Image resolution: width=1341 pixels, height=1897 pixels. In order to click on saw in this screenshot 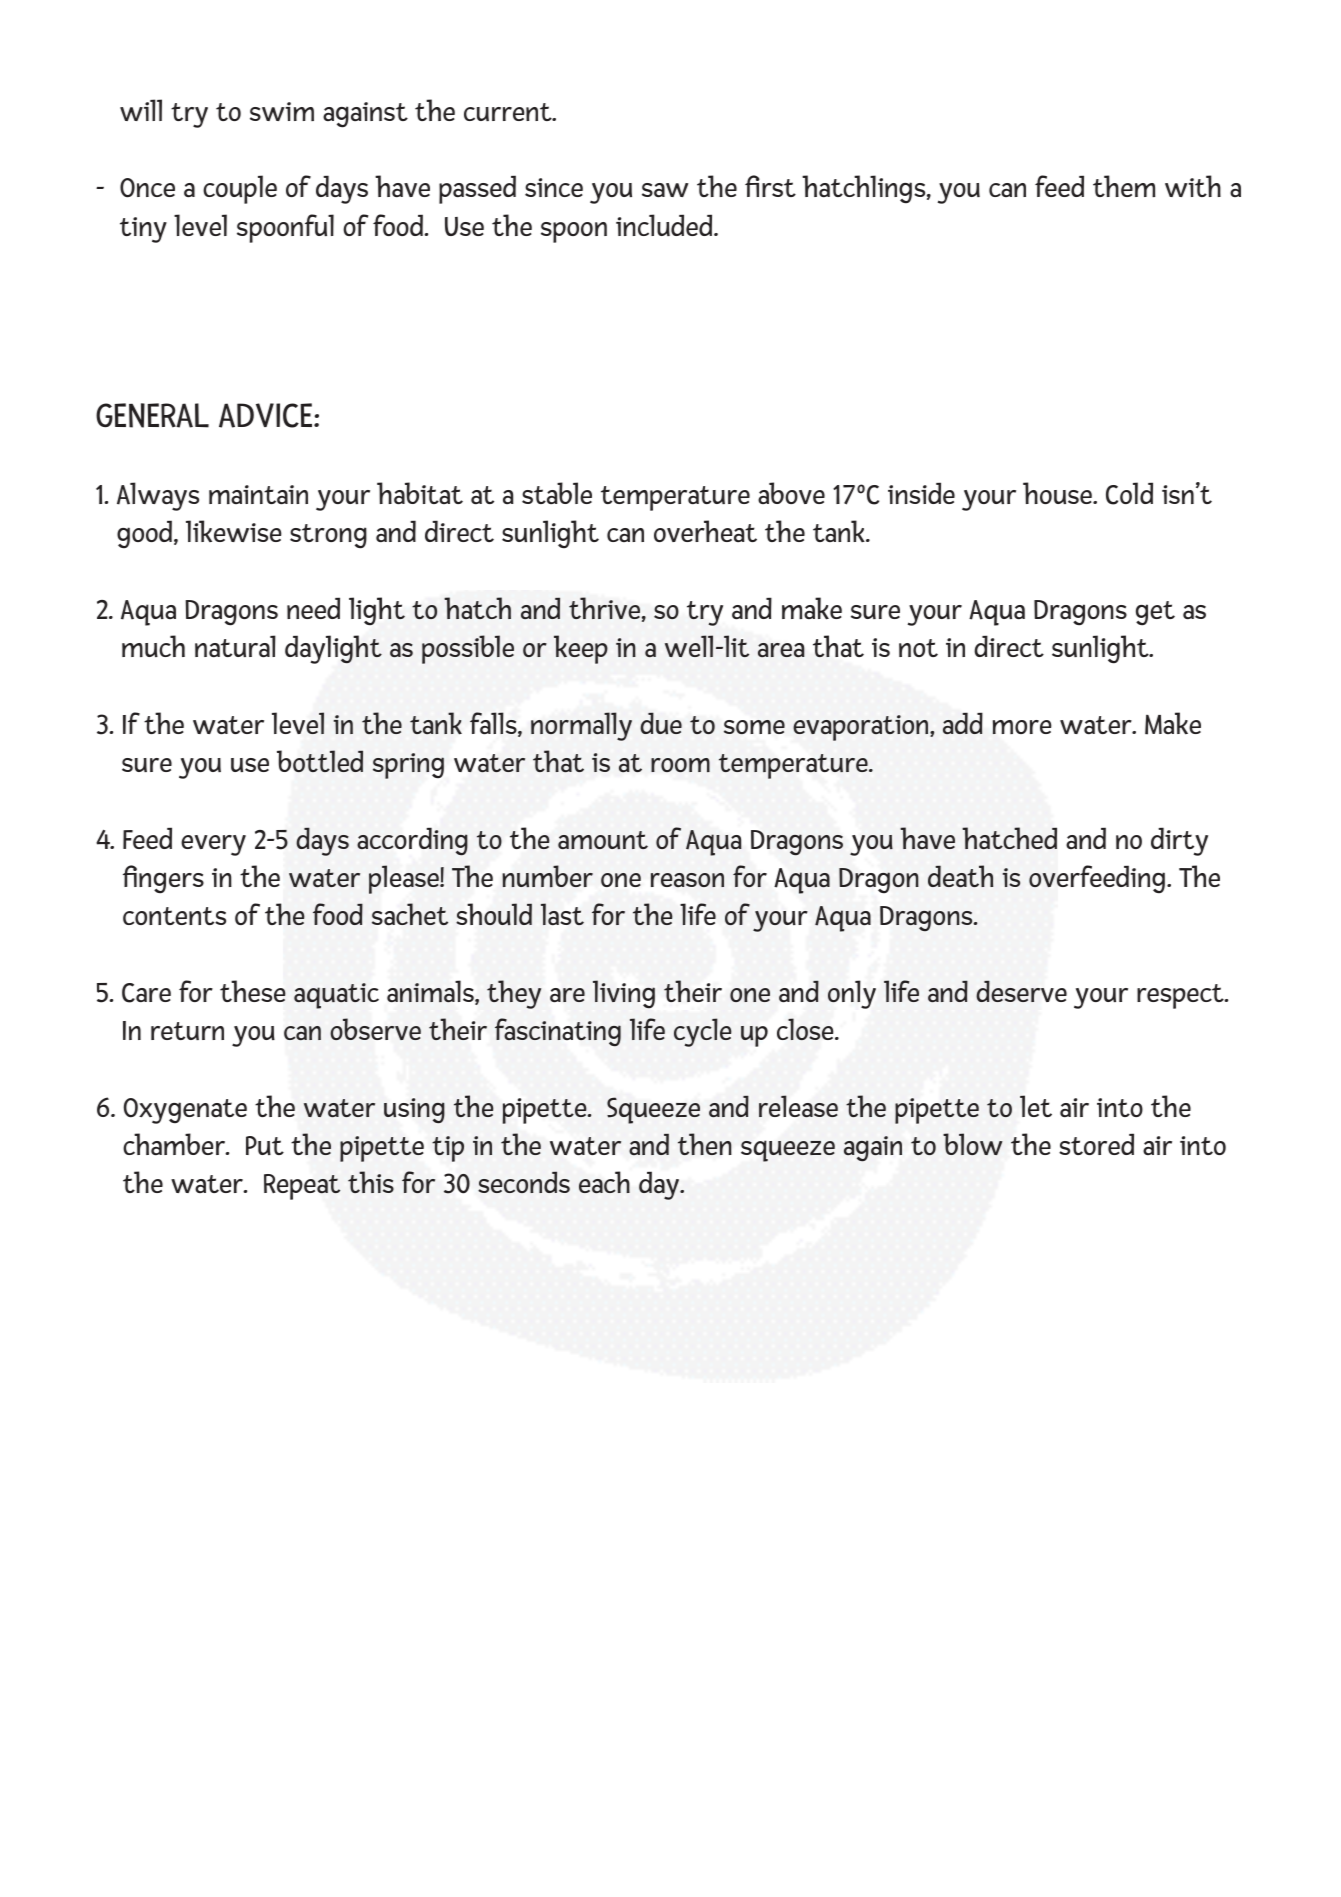, I will do `click(665, 190)`.
